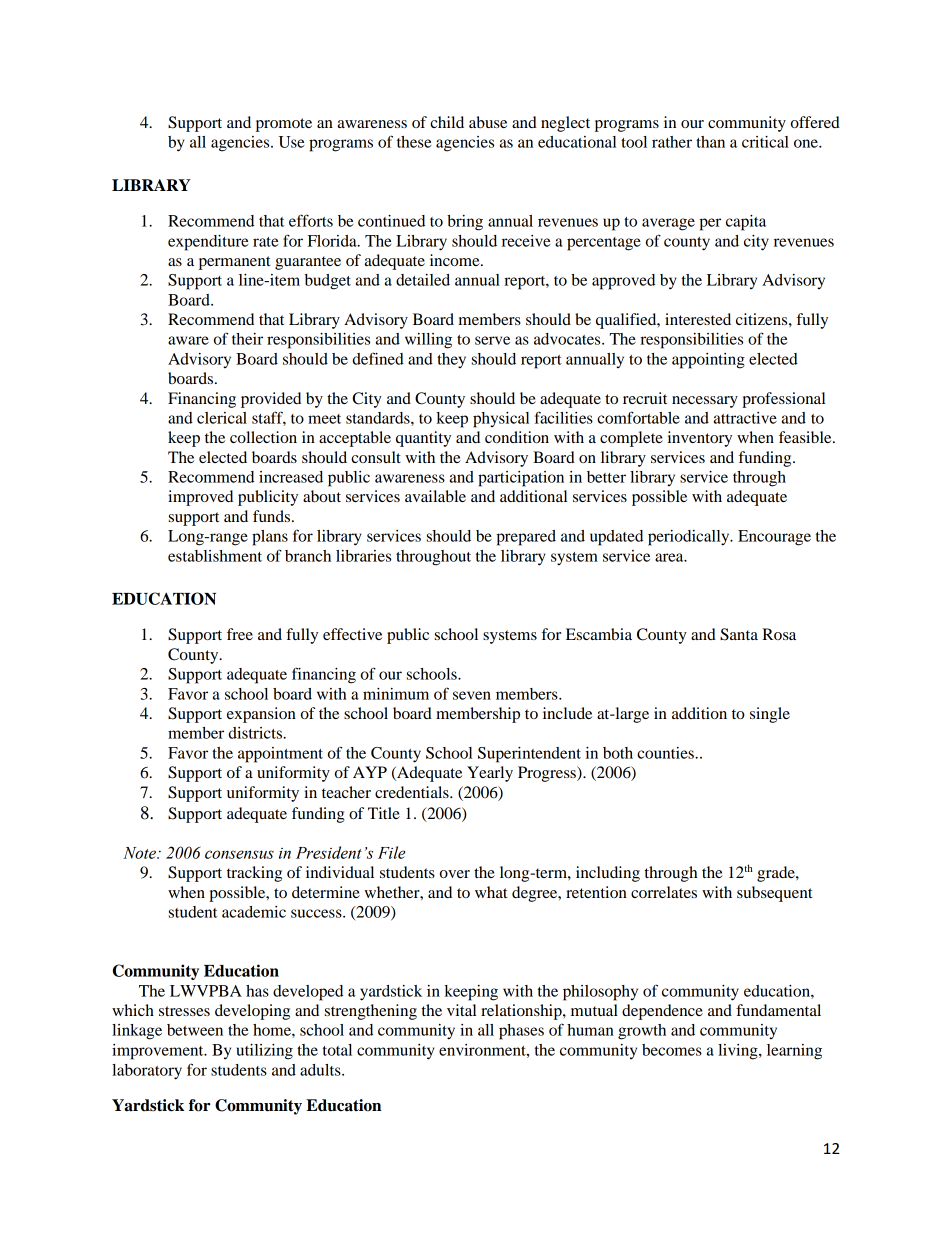 The height and width of the document is (1233, 952). Describe the element at coordinates (451, 361) in the document. I see `they` at that location.
